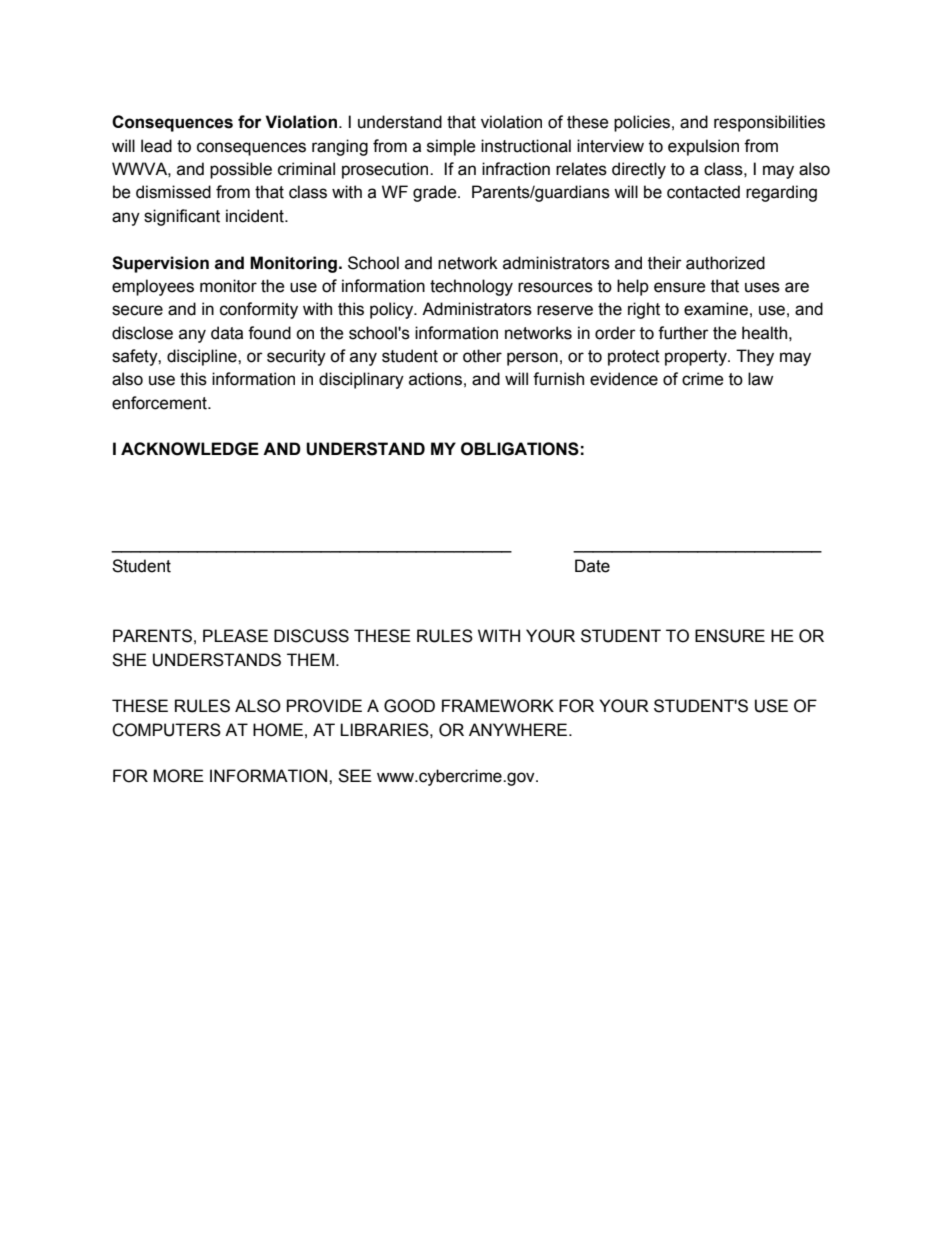 The image size is (952, 1233). Describe the element at coordinates (498, 706) in the image. I see `FRAMEWORK` at that location.
